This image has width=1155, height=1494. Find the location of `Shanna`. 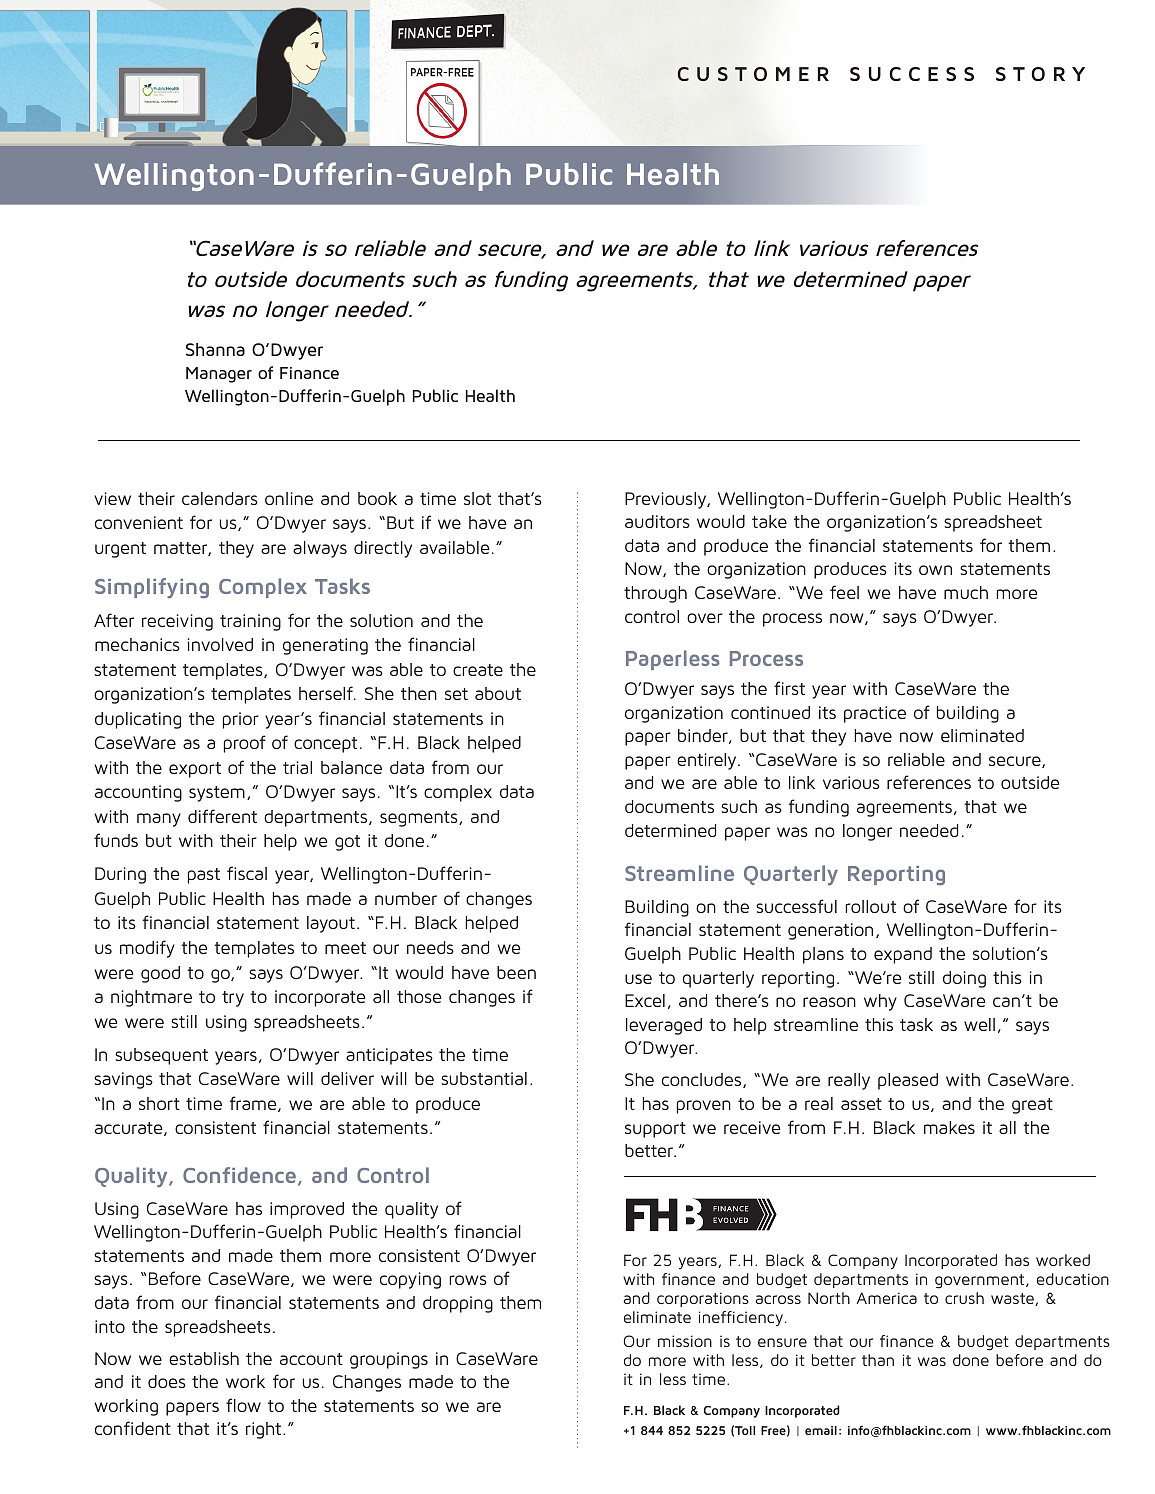

Shanna is located at coordinates (215, 349).
